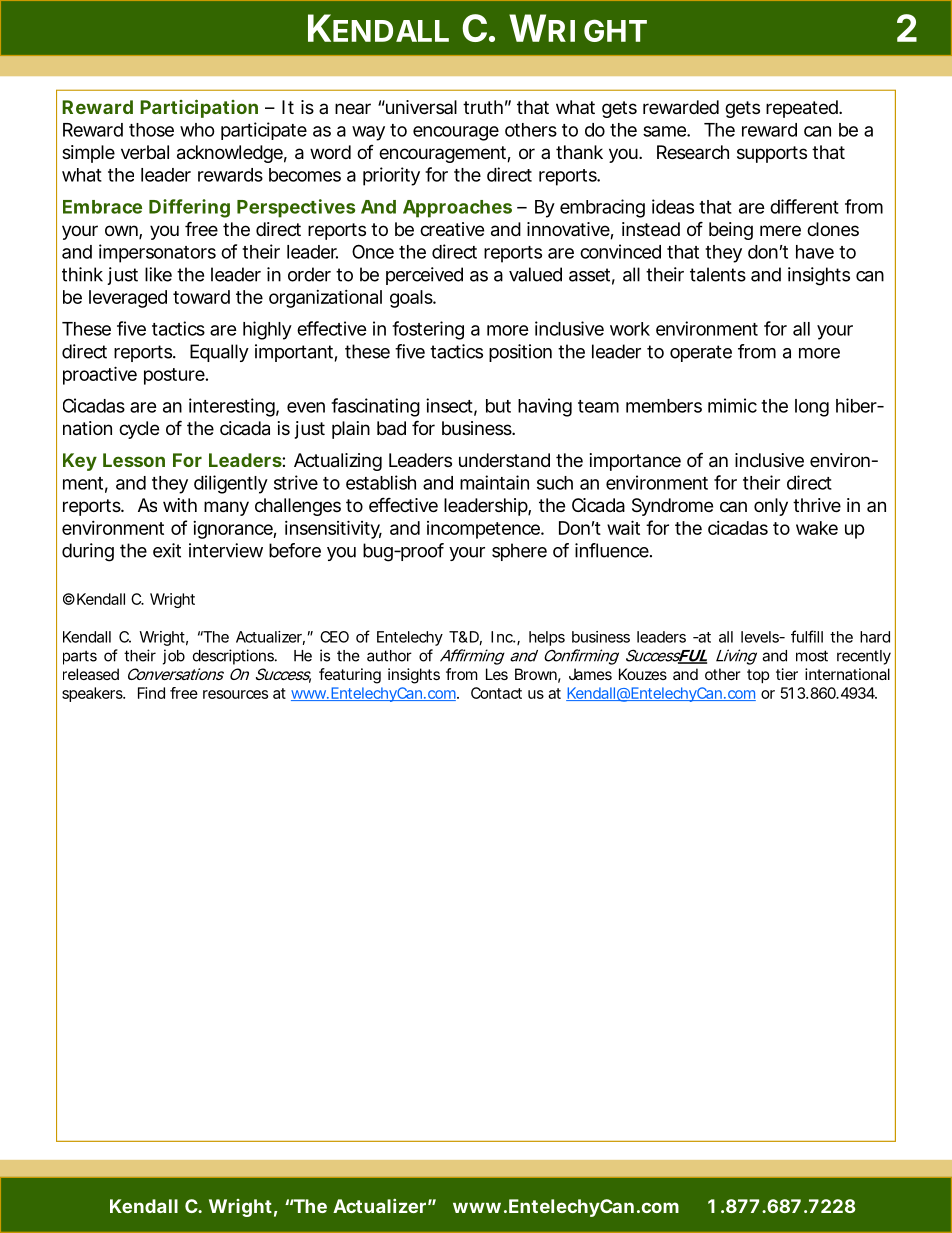  What do you see at coordinates (802, 109) in the document?
I see `repeated` at bounding box center [802, 109].
